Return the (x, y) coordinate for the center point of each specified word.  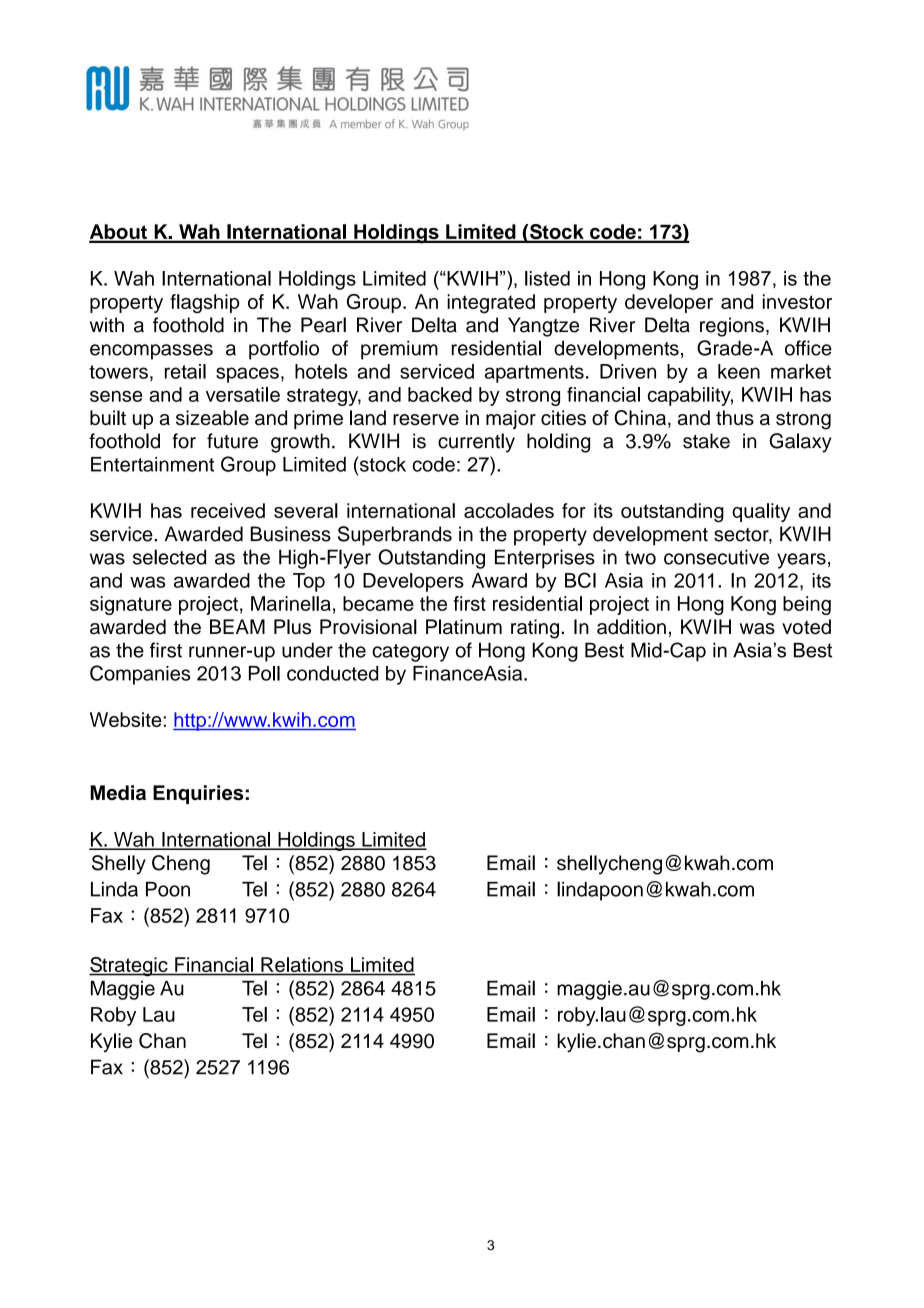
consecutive (716, 557)
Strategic (129, 967)
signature (131, 605)
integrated (491, 303)
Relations (302, 966)
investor (797, 301)
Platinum (464, 627)
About (119, 233)
